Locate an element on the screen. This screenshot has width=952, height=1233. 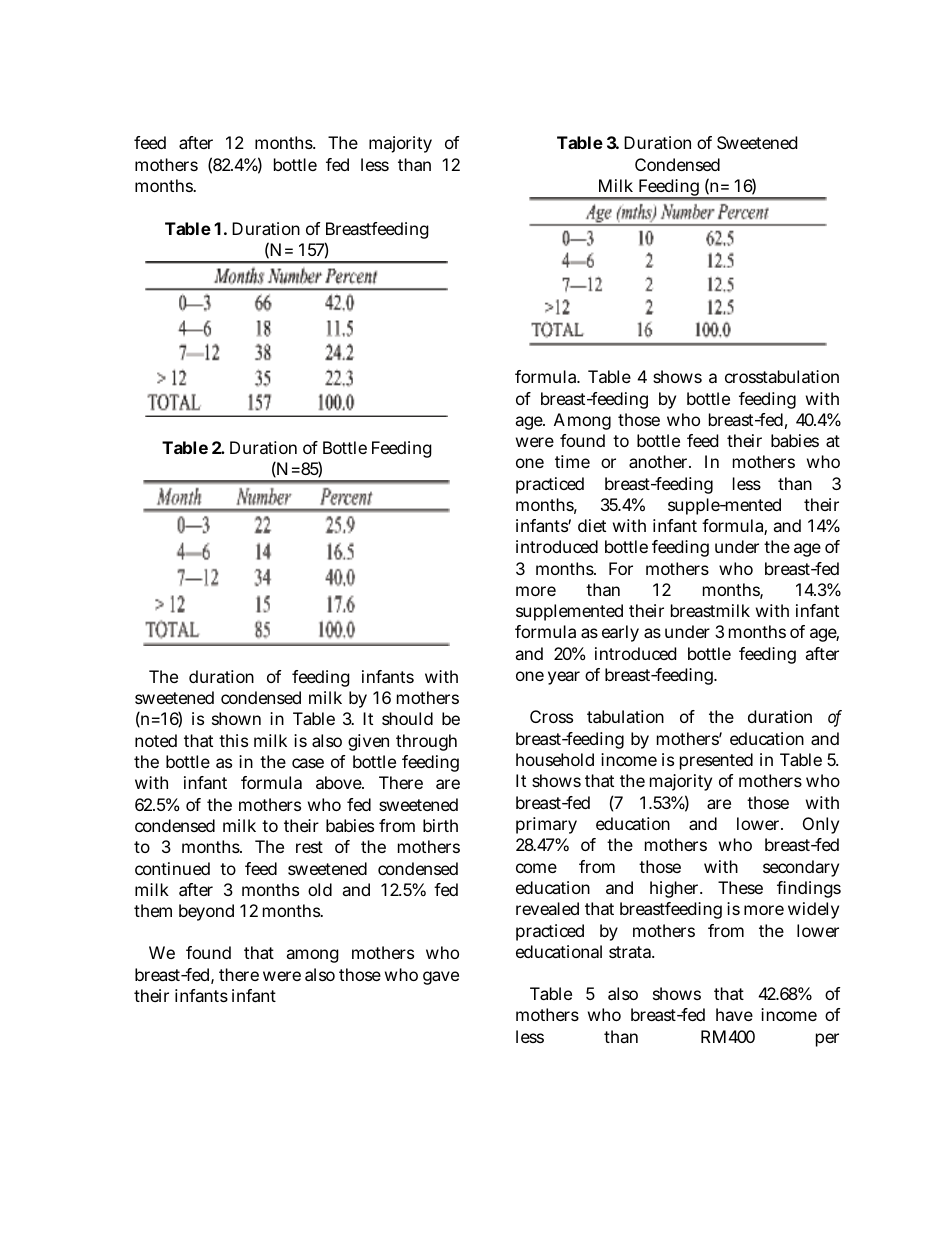
time is located at coordinates (572, 461).
